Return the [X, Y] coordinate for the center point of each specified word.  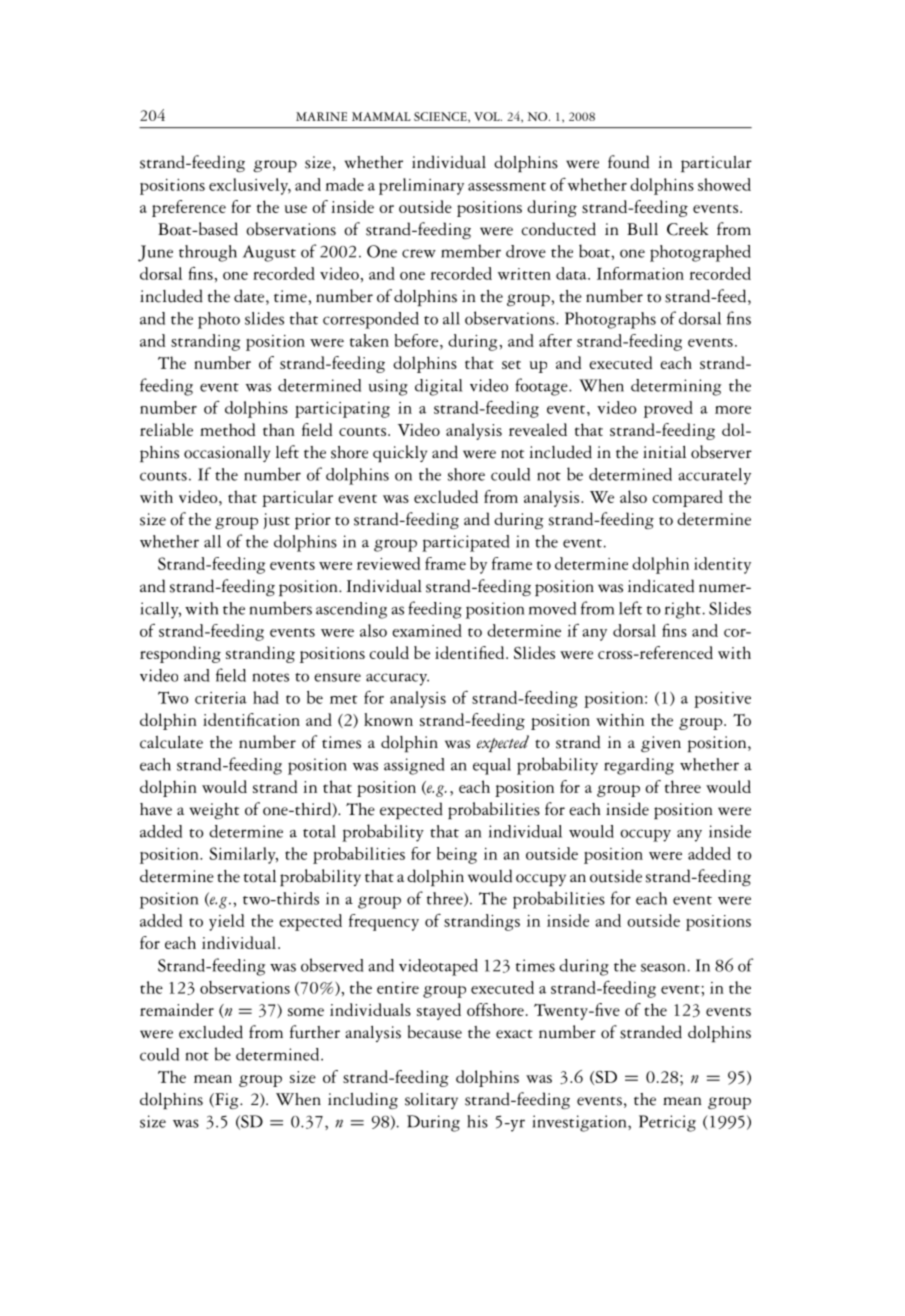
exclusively [250, 186]
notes [271, 677]
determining [676, 387]
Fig [227, 1101]
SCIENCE [441, 117]
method [228, 429]
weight [214, 811]
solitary [431, 1101]
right [683, 610]
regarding [639, 766]
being [457, 855]
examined [427, 630]
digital [439, 387]
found [628, 162]
